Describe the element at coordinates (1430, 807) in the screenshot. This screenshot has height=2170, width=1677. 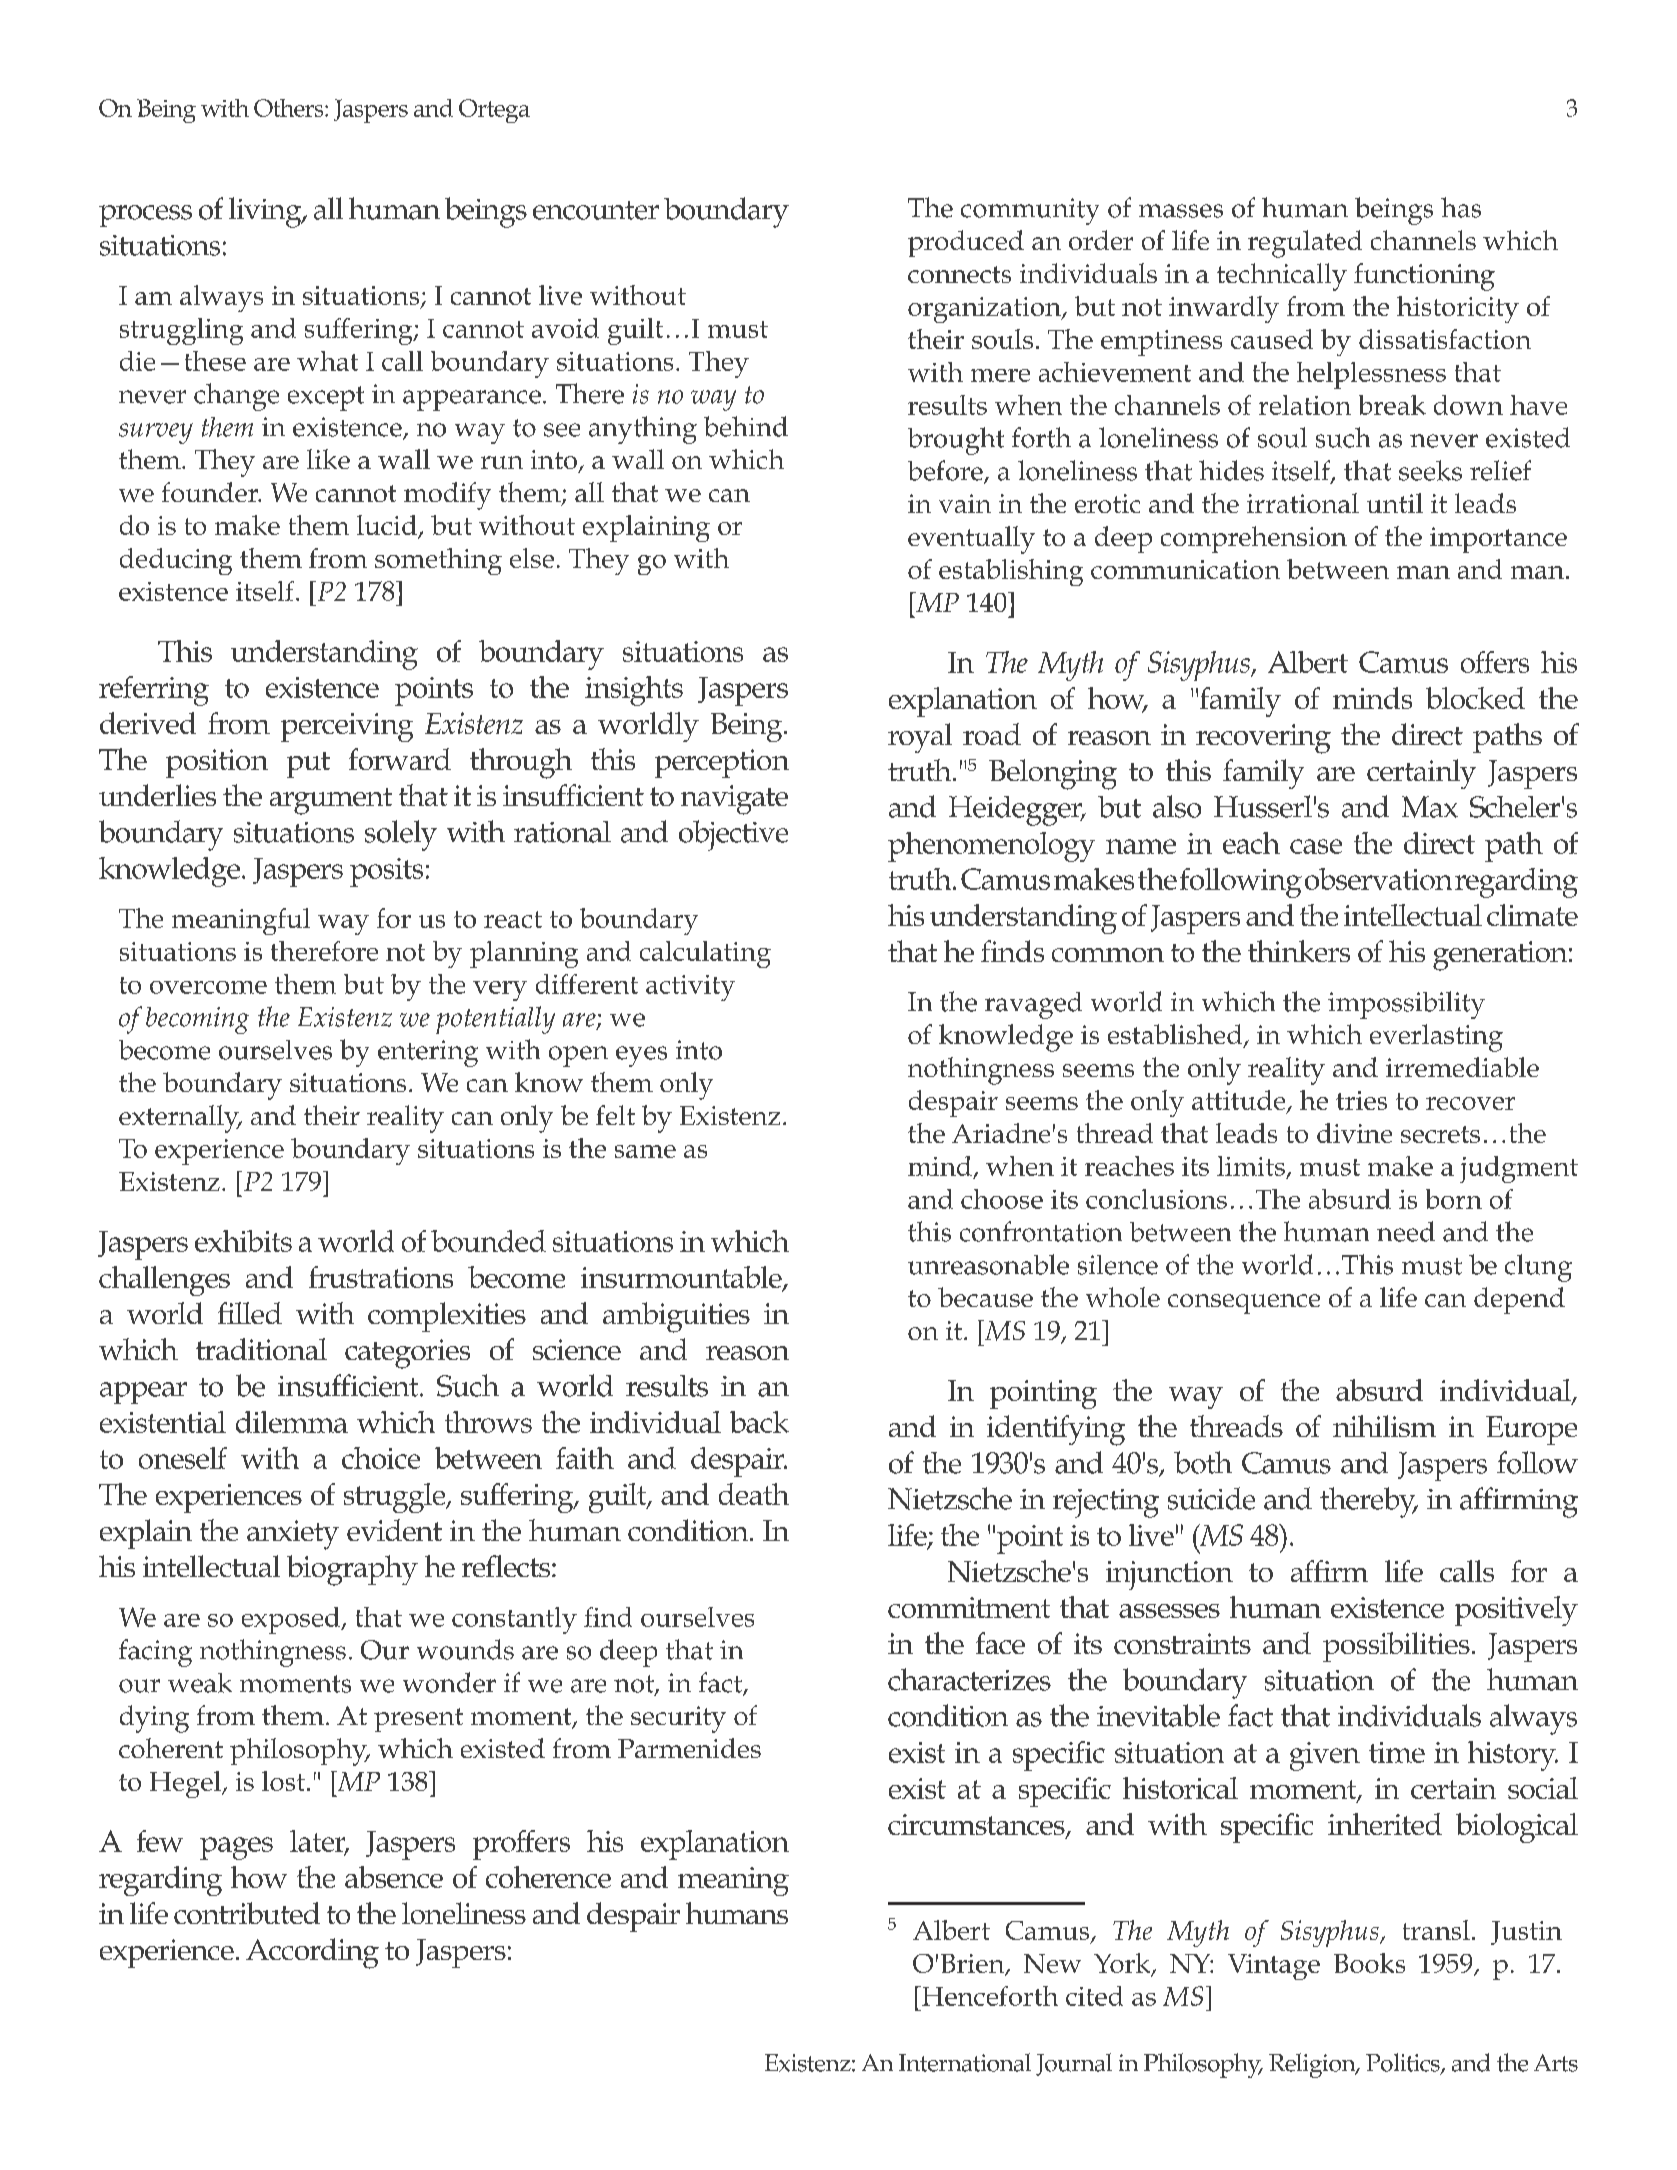
I see `Max` at that location.
